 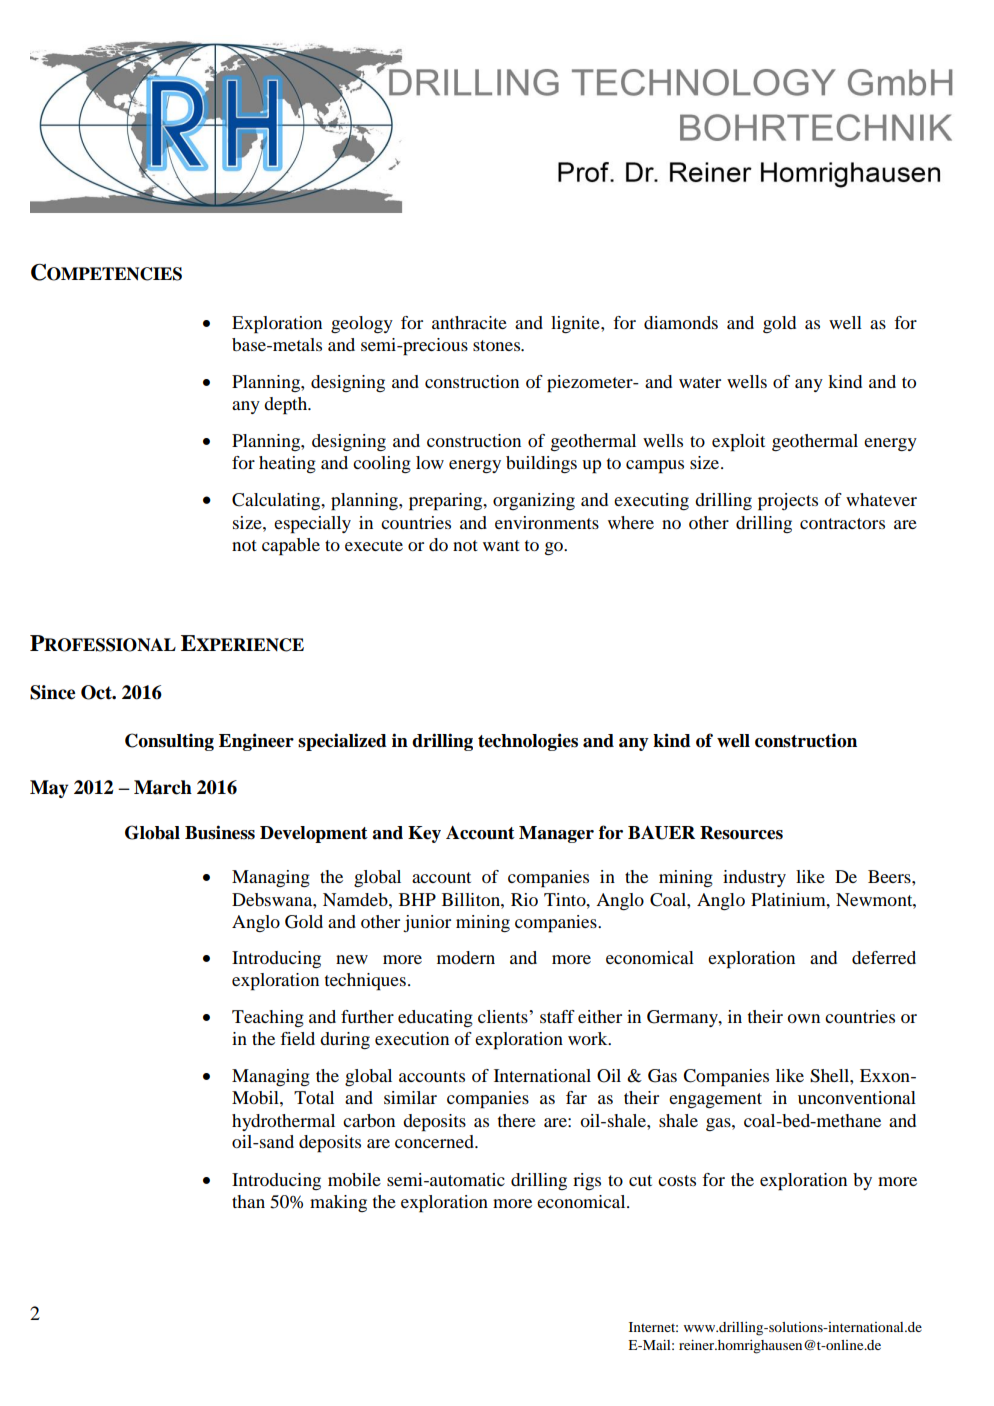 I want to click on stones, so click(x=498, y=345).
